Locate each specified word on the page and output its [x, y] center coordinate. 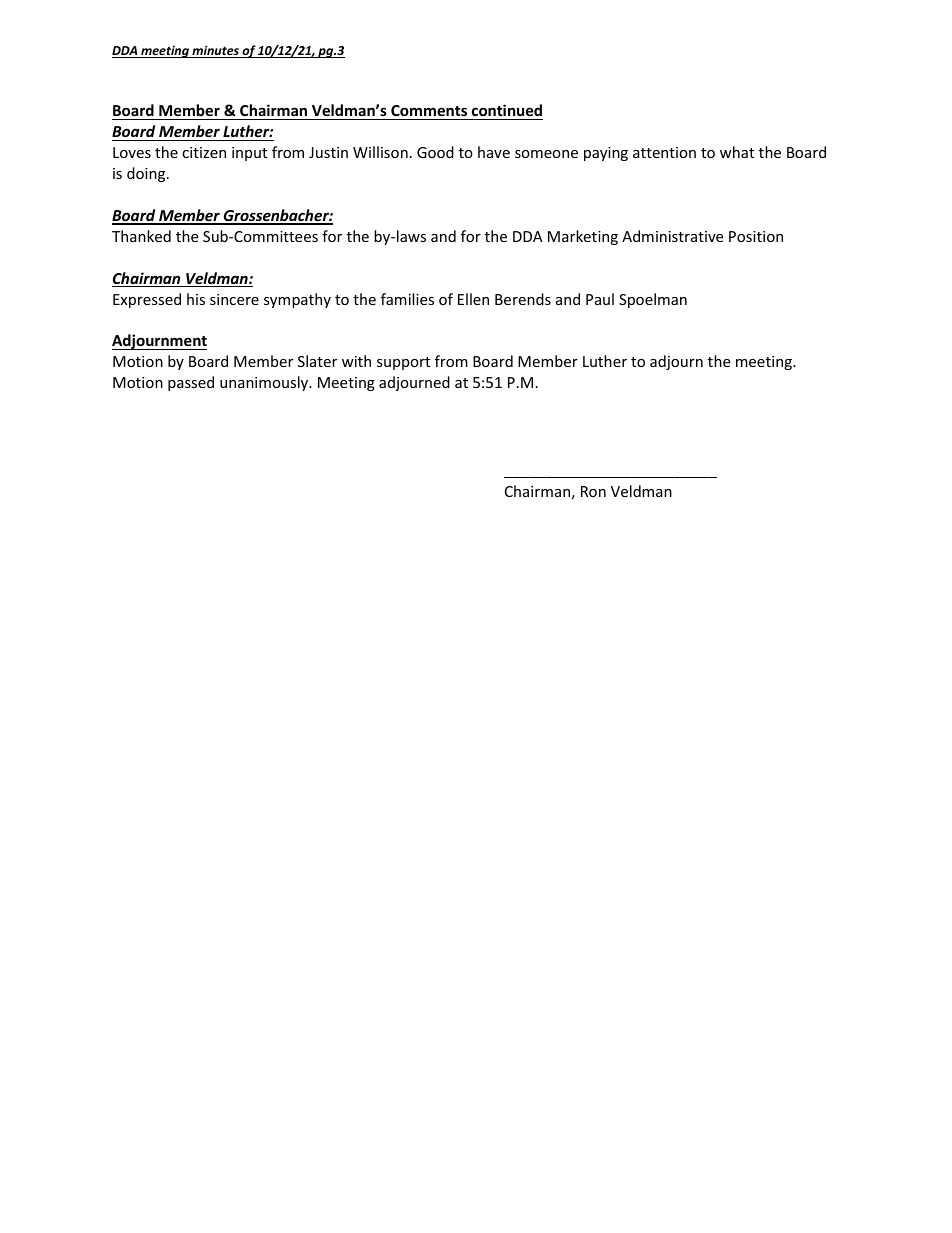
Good [435, 152]
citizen [204, 152]
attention [664, 152]
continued [506, 112]
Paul [600, 299]
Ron [593, 491]
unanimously [265, 383]
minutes [215, 51]
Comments [429, 112]
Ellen [473, 299]
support [403, 363]
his [196, 299]
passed [191, 383]
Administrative [672, 236]
